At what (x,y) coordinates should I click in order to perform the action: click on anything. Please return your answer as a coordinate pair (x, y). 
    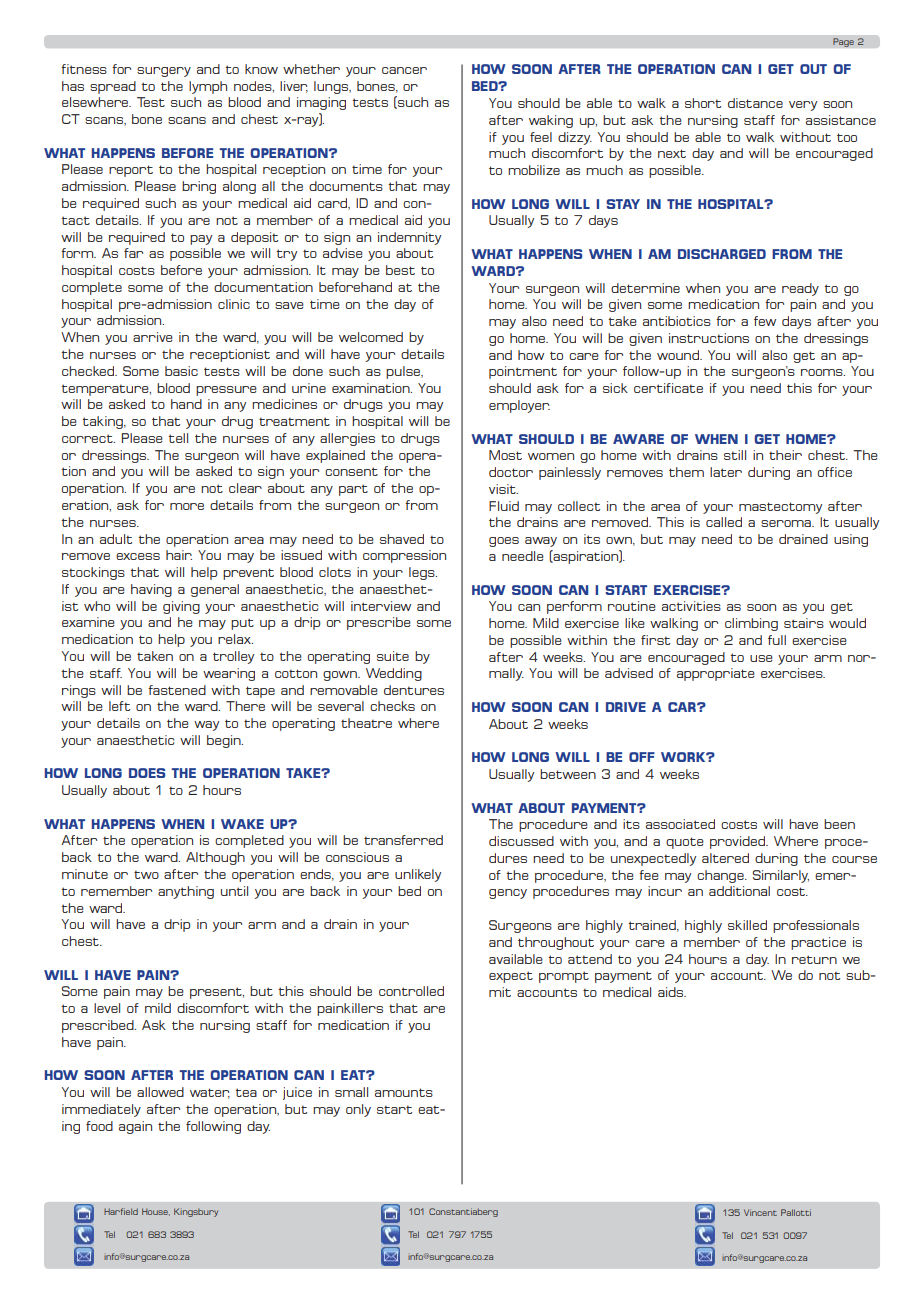
    Looking at the image, I should click on (186, 892).
